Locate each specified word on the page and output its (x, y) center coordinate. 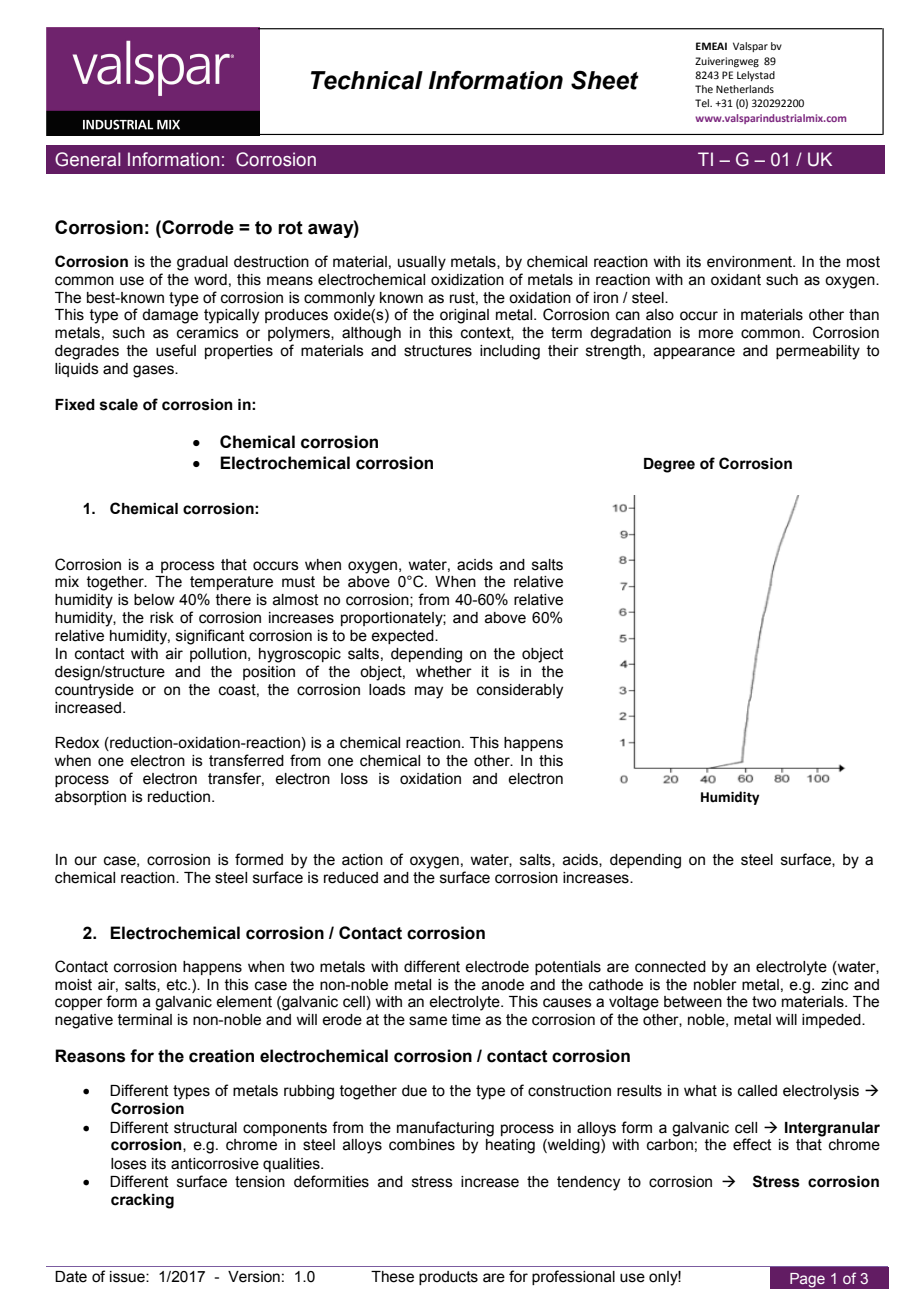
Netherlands (745, 89)
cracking (142, 1201)
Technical (367, 80)
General (87, 159)
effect (752, 1144)
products (448, 1278)
